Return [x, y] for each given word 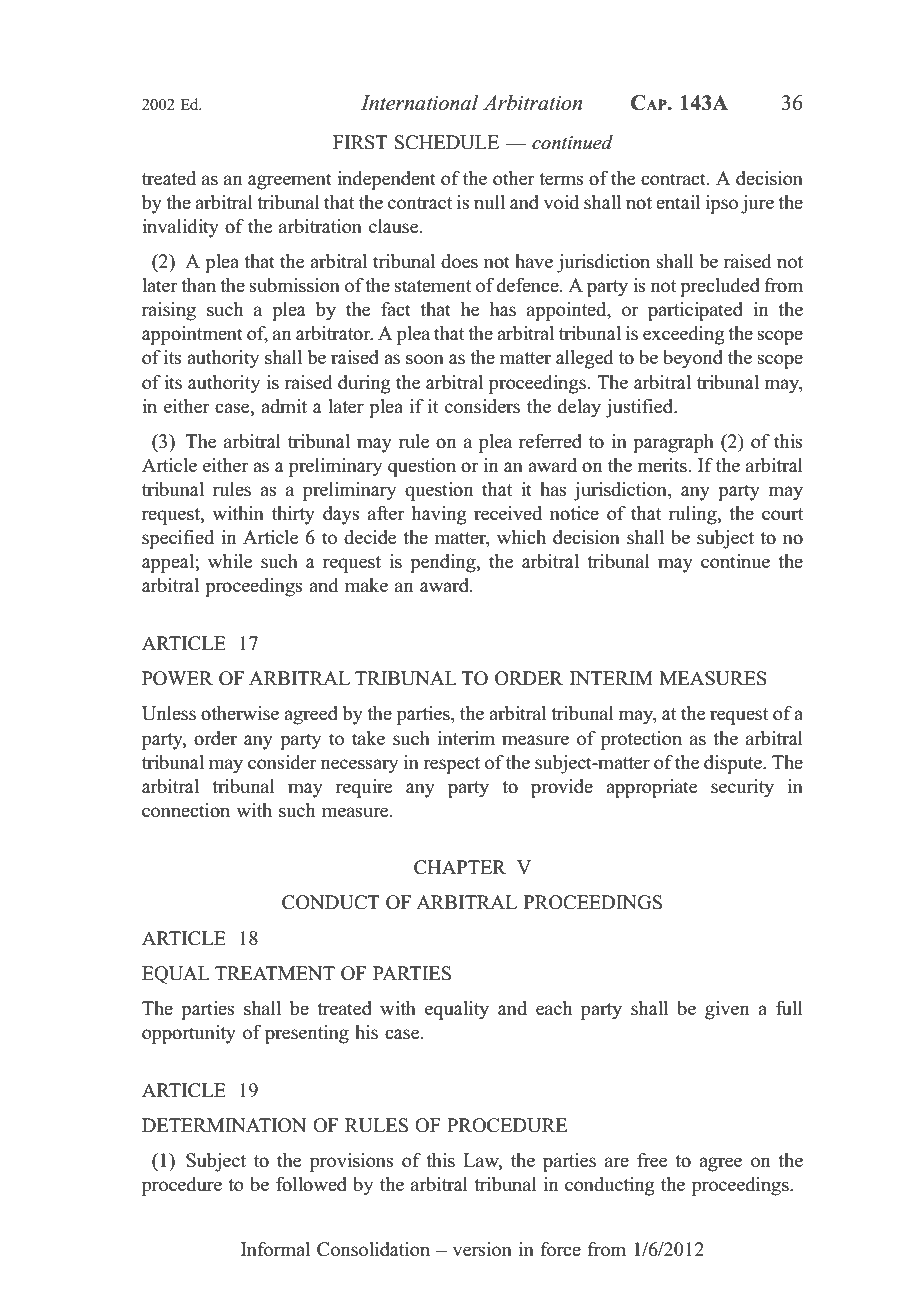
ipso [722, 204]
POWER [177, 678]
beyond [693, 359]
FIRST [360, 142]
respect [451, 765]
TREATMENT [275, 973]
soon [425, 359]
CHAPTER [460, 867]
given [727, 1010]
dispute [734, 764]
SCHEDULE [447, 142]
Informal [275, 1249]
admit [284, 406]
